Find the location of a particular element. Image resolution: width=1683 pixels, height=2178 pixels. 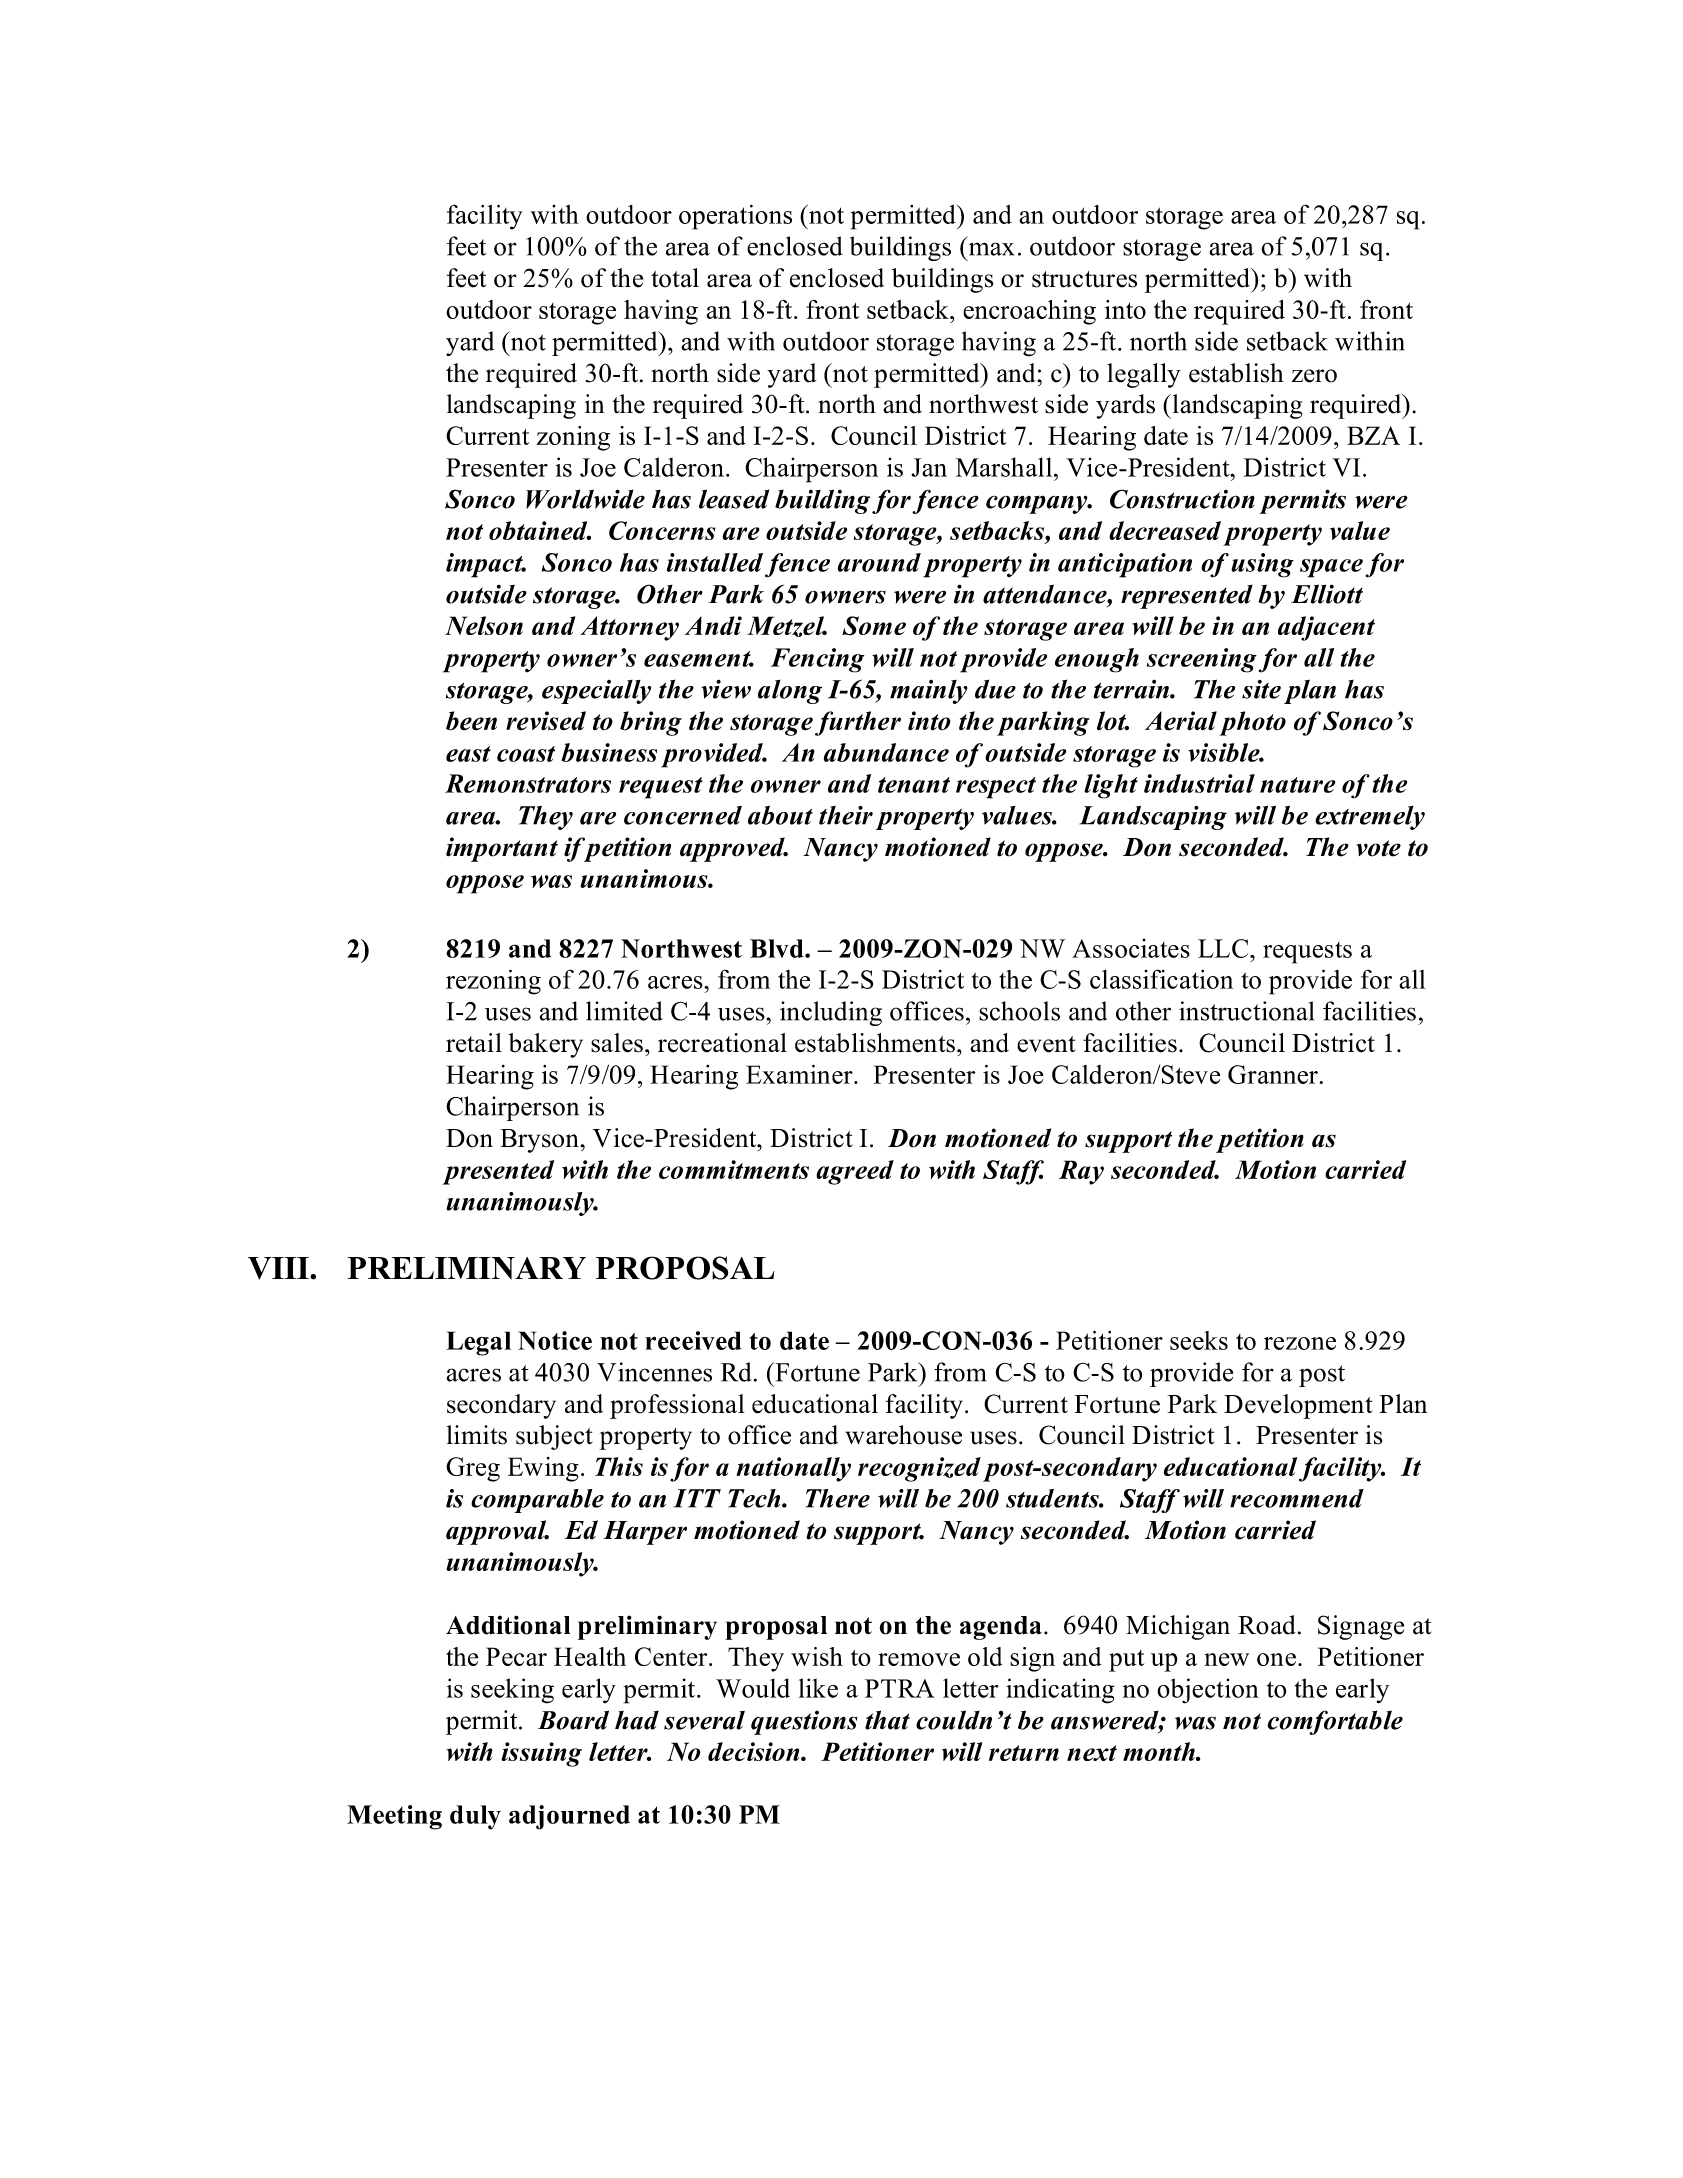

total is located at coordinates (675, 278).
